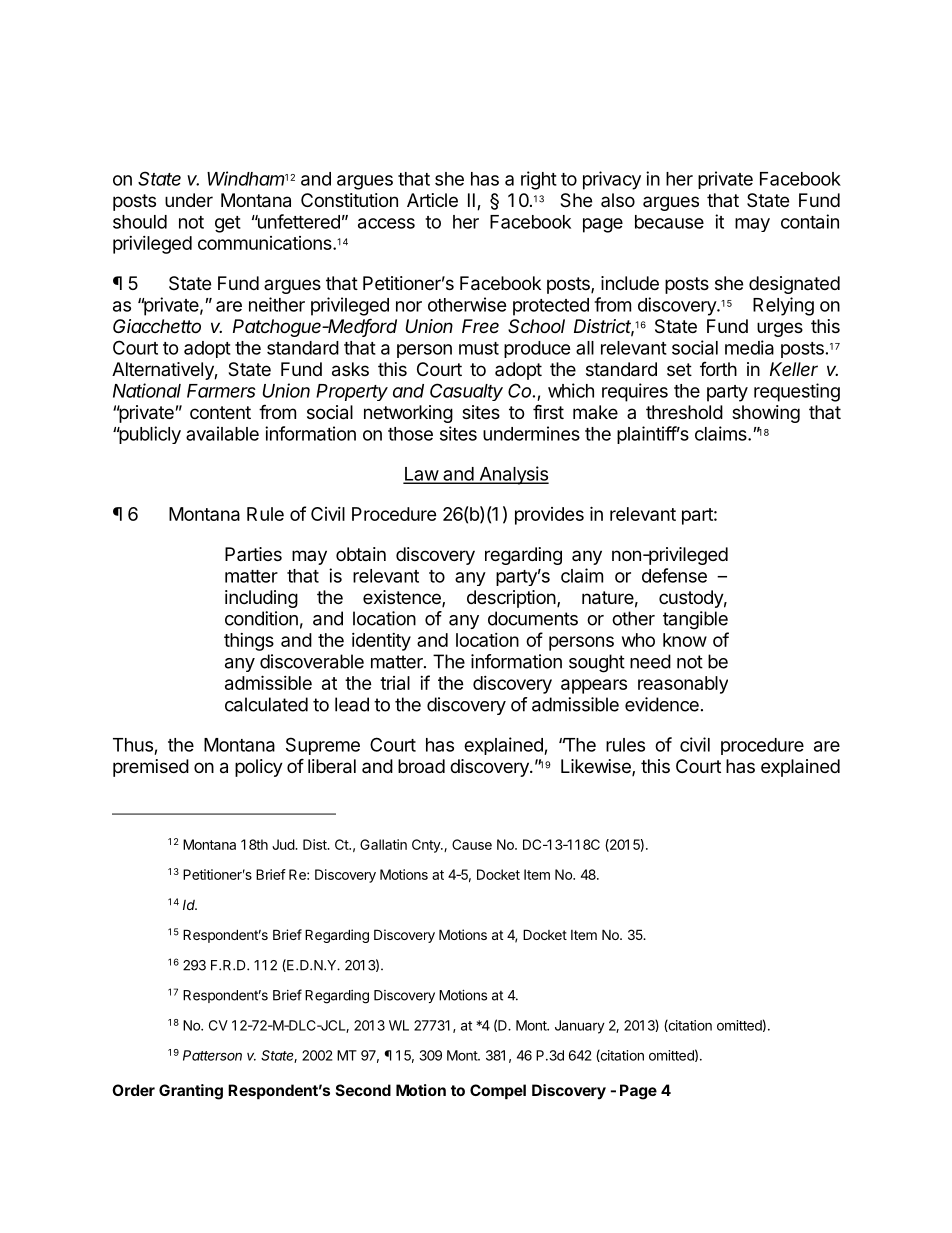 The height and width of the screenshot is (1233, 952). Describe the element at coordinates (498, 1091) in the screenshot. I see `Compel` at that location.
